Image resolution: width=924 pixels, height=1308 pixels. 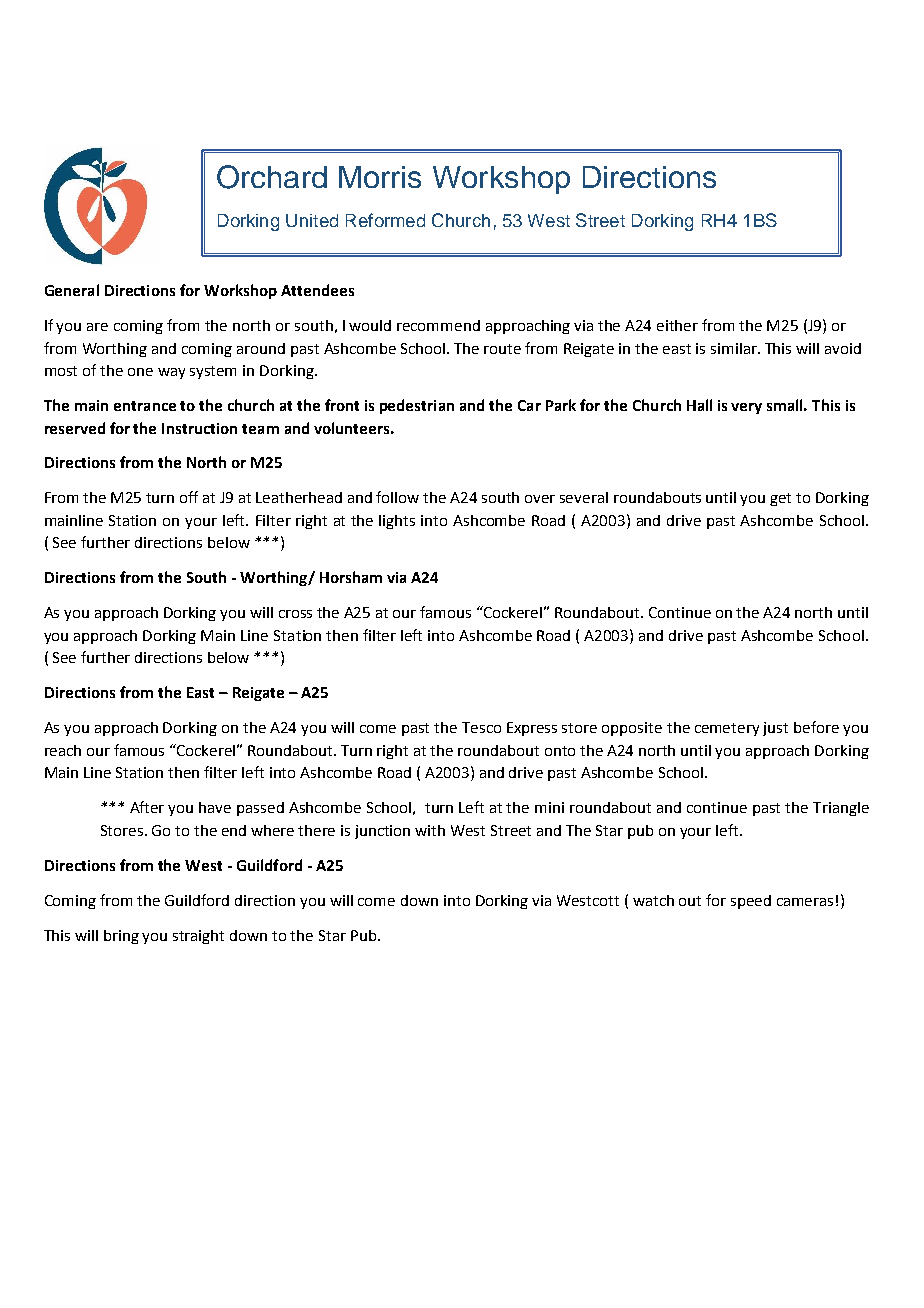 I want to click on speed, so click(x=751, y=902).
